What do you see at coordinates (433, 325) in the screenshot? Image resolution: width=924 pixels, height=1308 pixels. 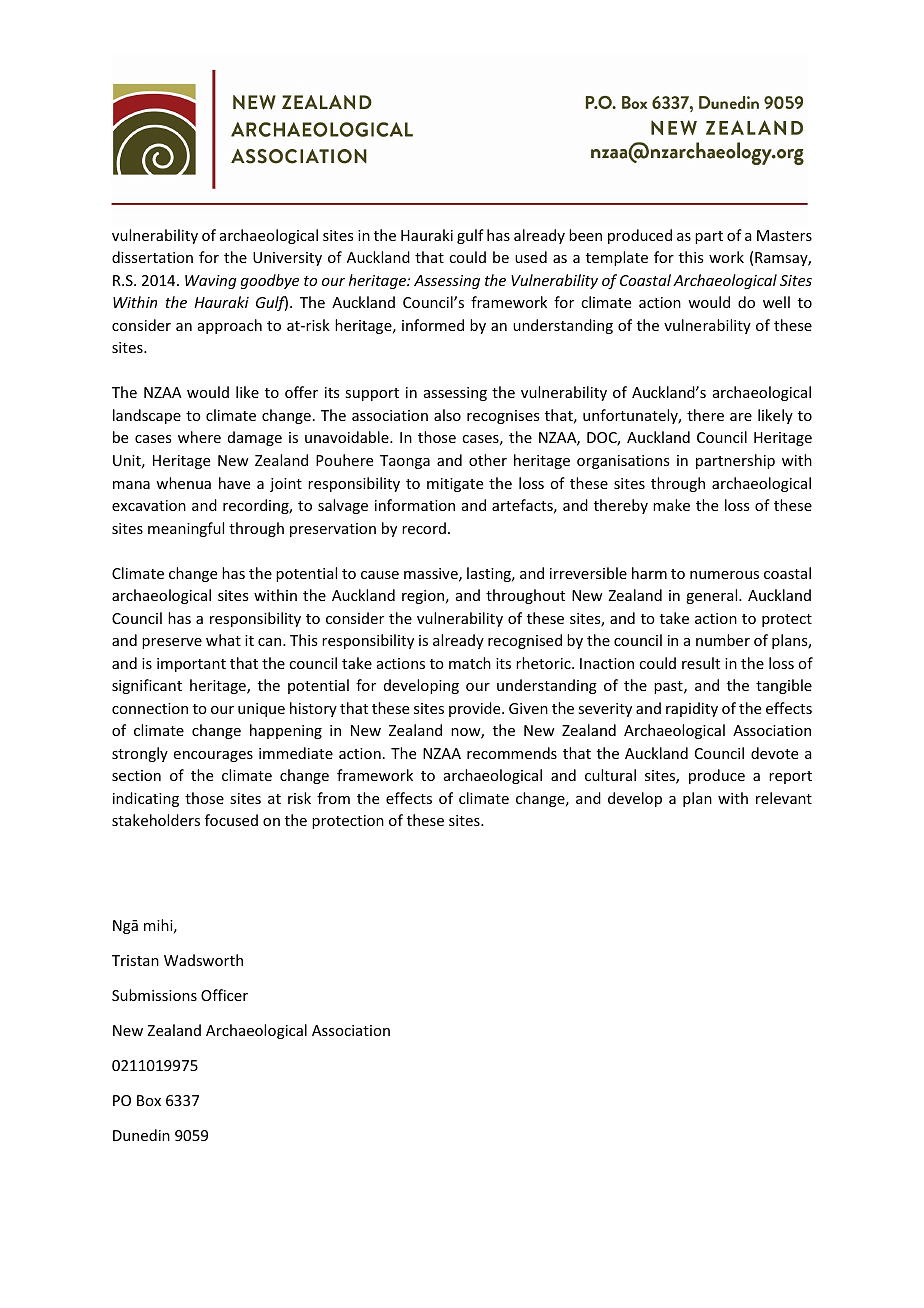 I see `informed` at bounding box center [433, 325].
